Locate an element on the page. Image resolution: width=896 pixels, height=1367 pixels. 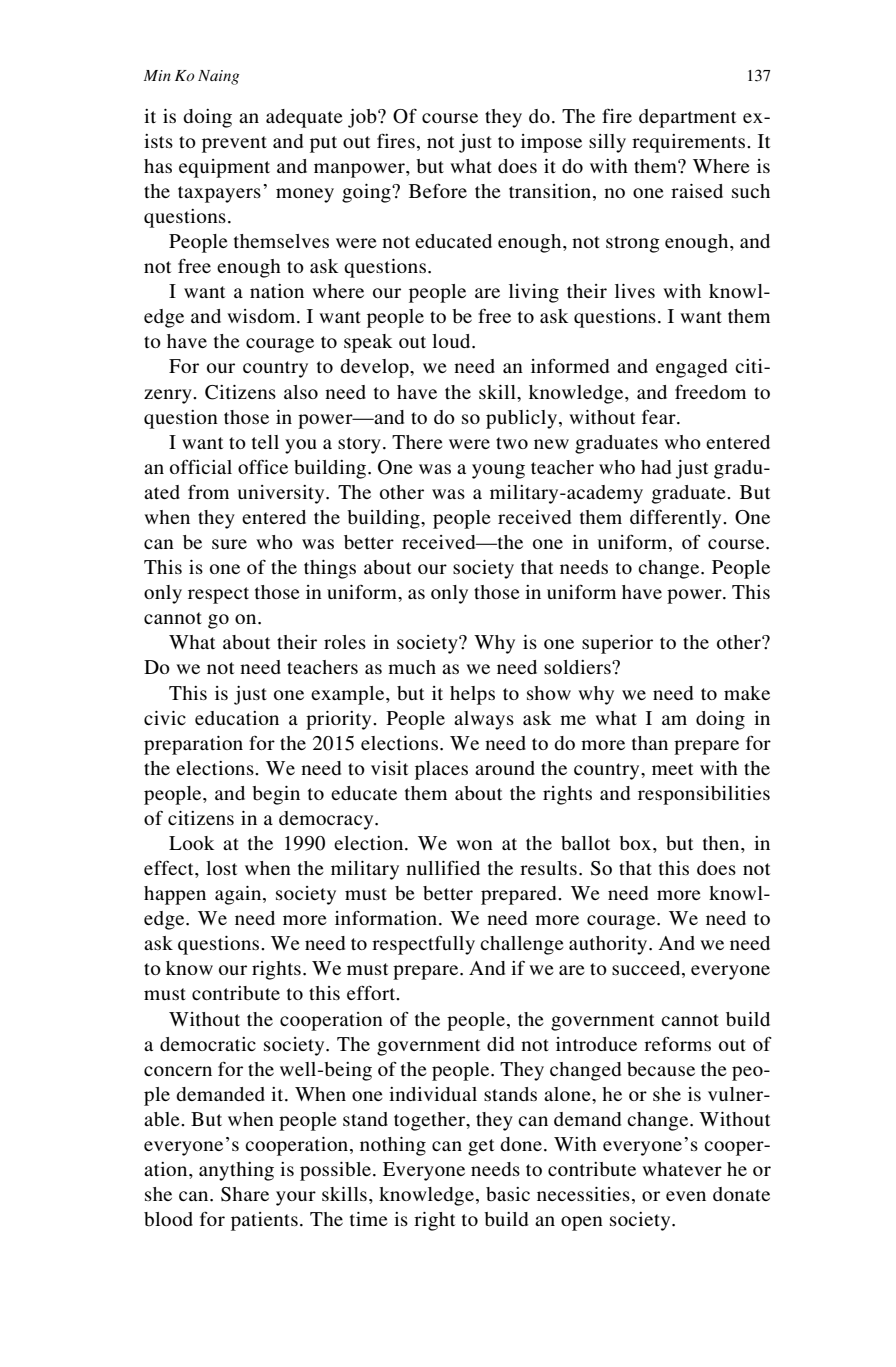
again is located at coordinates (239, 895).
